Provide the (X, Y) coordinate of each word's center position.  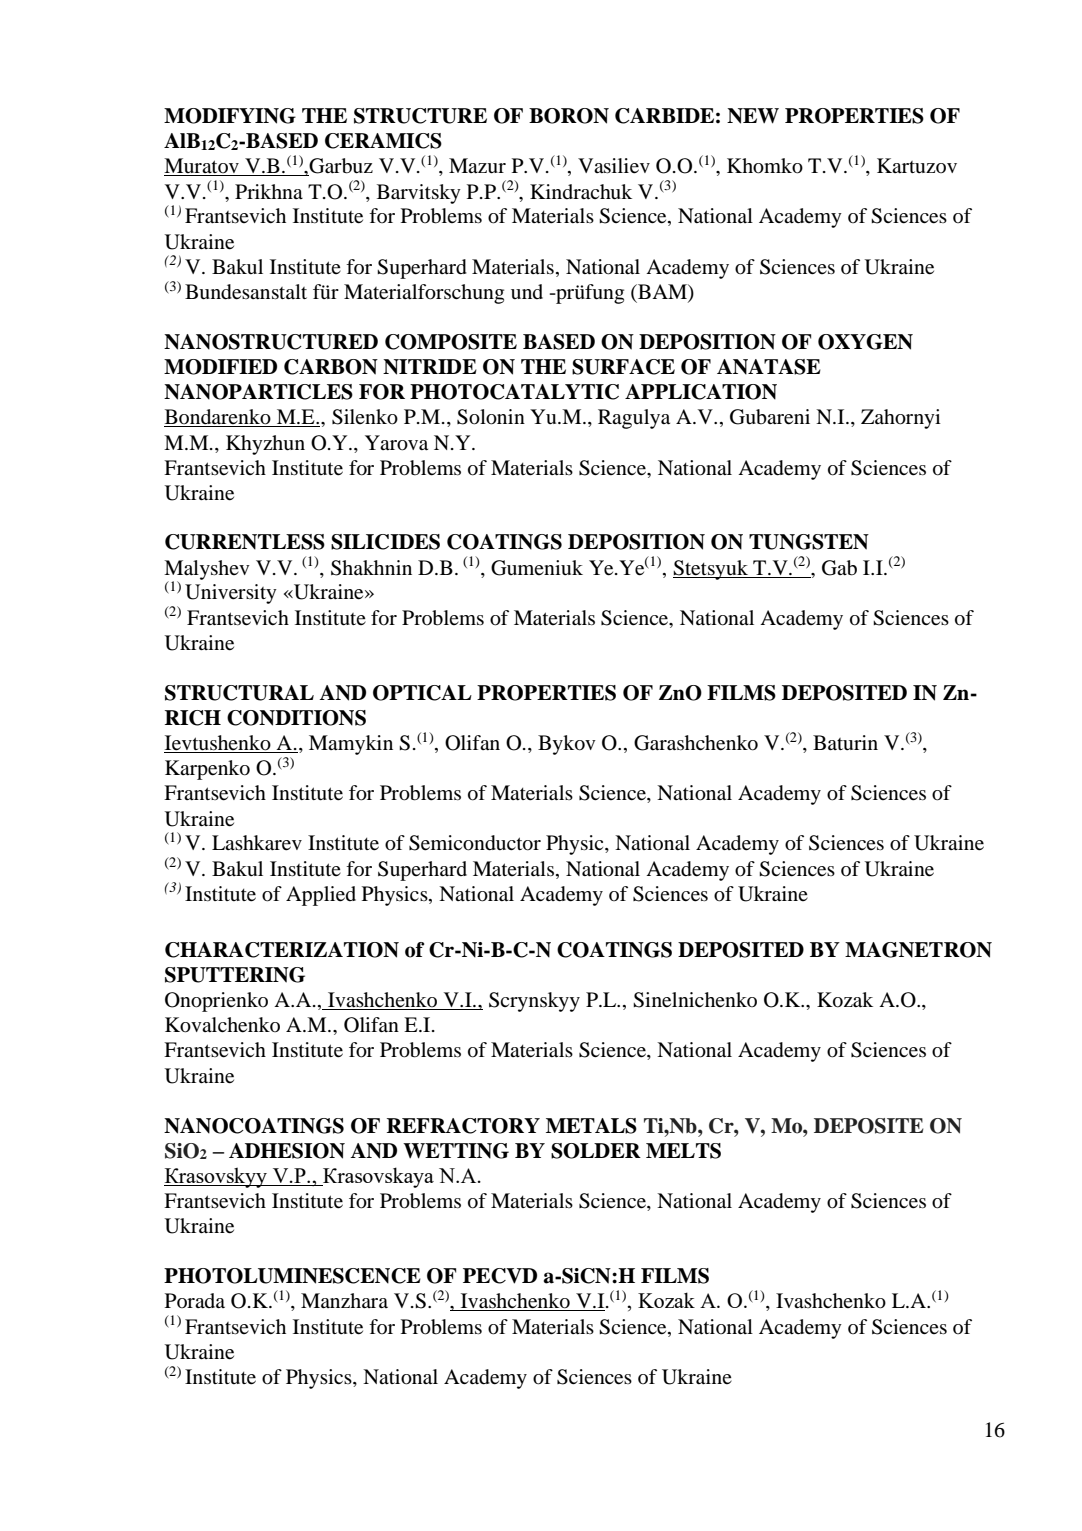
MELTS (683, 1151)
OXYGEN (865, 342)
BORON (569, 116)
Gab (839, 568)
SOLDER (596, 1151)
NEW (753, 116)
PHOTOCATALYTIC (514, 392)
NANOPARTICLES (258, 392)
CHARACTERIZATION (282, 950)
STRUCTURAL (239, 693)
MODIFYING (230, 116)
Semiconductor (475, 843)
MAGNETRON (918, 950)
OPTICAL (422, 693)
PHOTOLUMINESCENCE (292, 1276)
